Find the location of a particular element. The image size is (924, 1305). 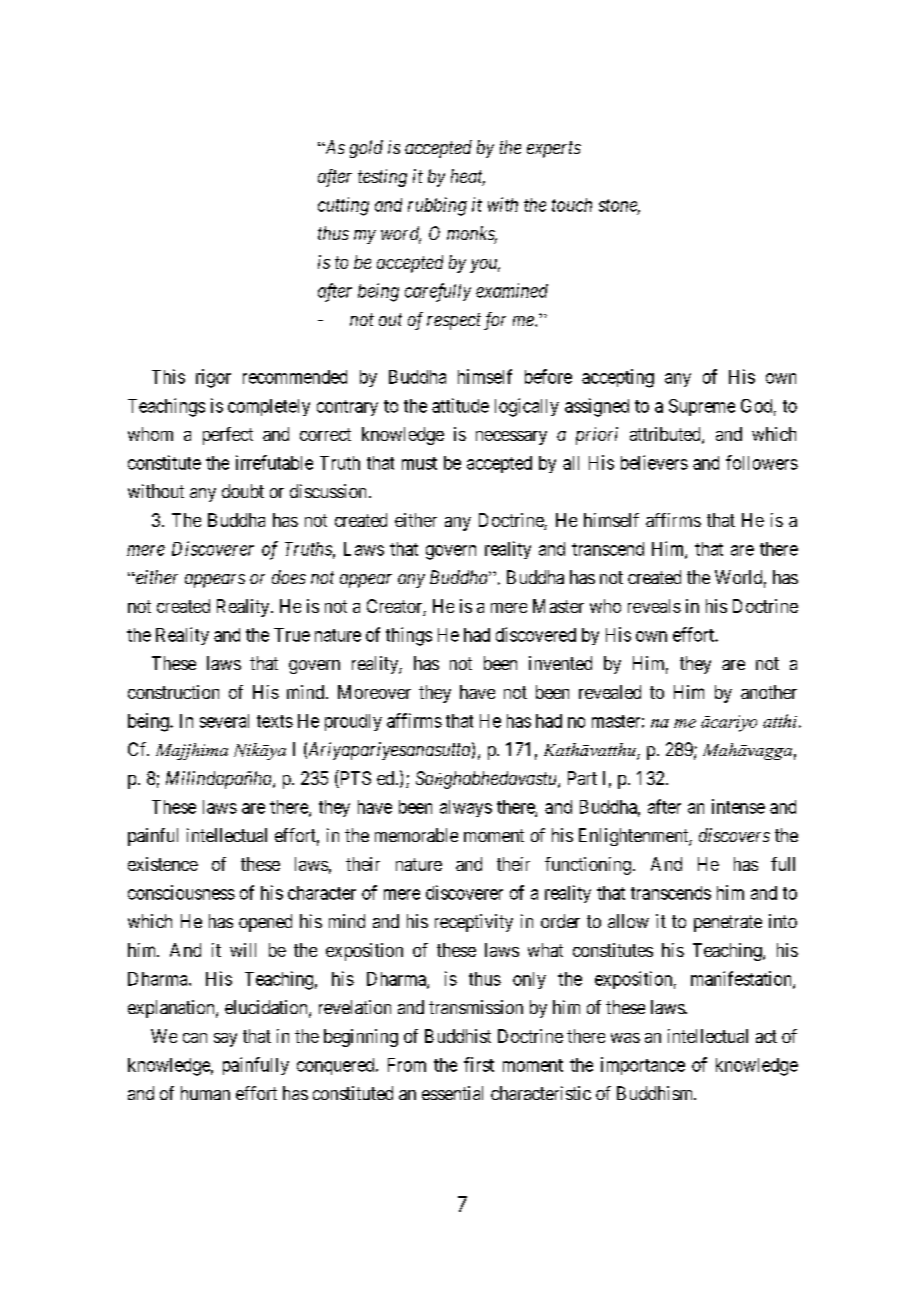

touch is located at coordinates (572, 205).
